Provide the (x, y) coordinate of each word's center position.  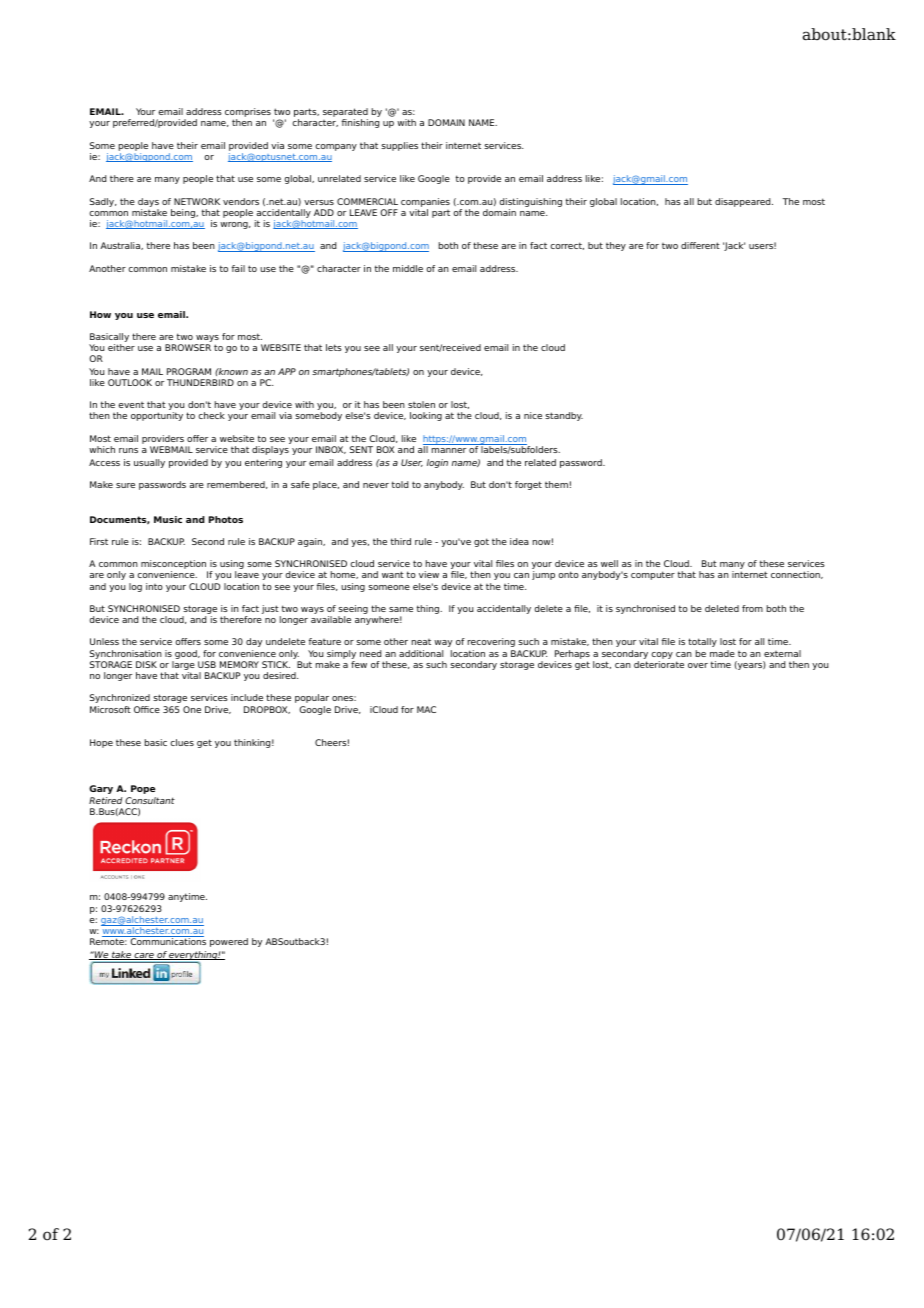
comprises (248, 114)
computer (653, 575)
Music (168, 519)
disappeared (744, 202)
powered (229, 942)
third (401, 541)
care (144, 956)
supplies (399, 146)
